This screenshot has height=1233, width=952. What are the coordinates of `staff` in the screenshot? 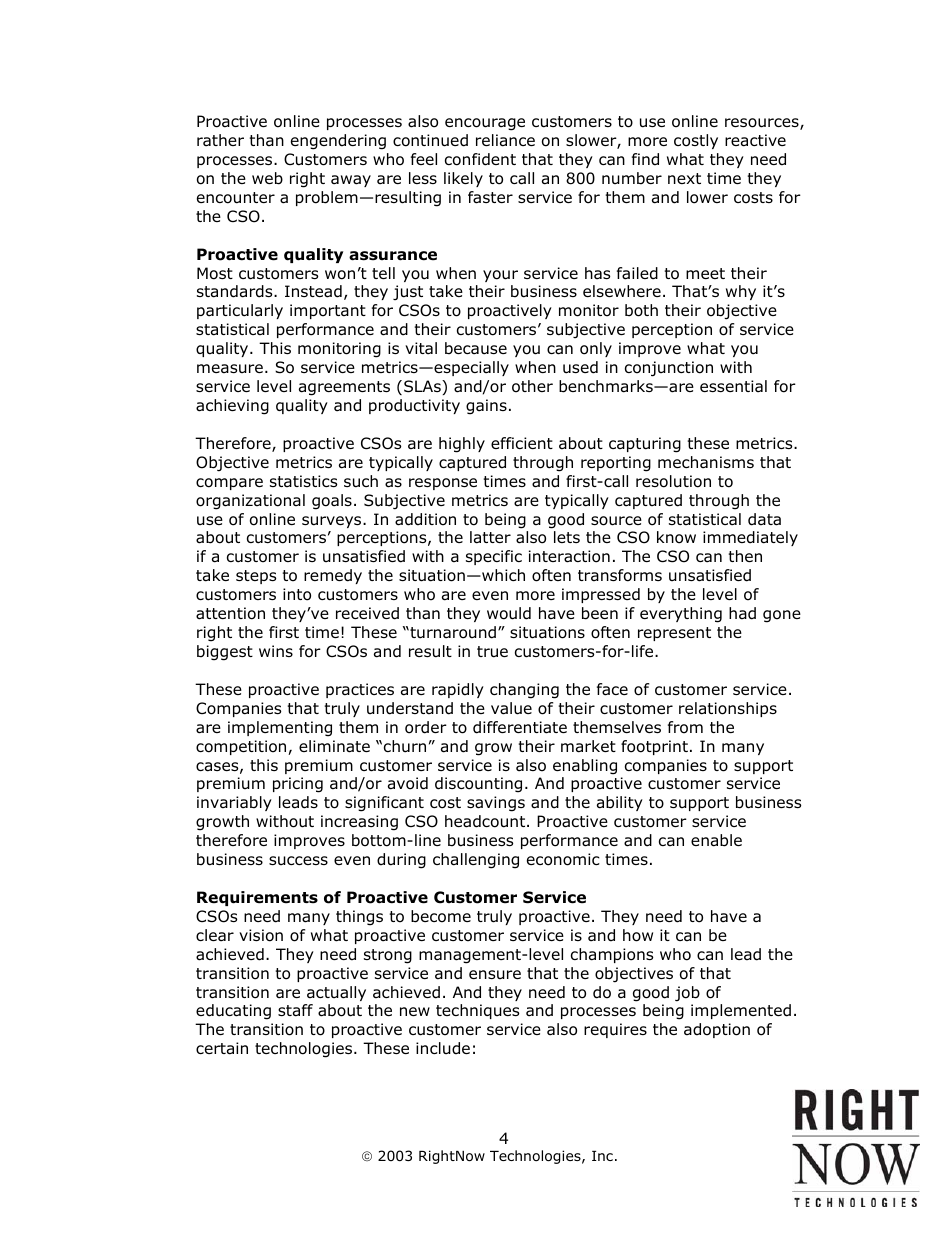 It's located at (295, 1010).
